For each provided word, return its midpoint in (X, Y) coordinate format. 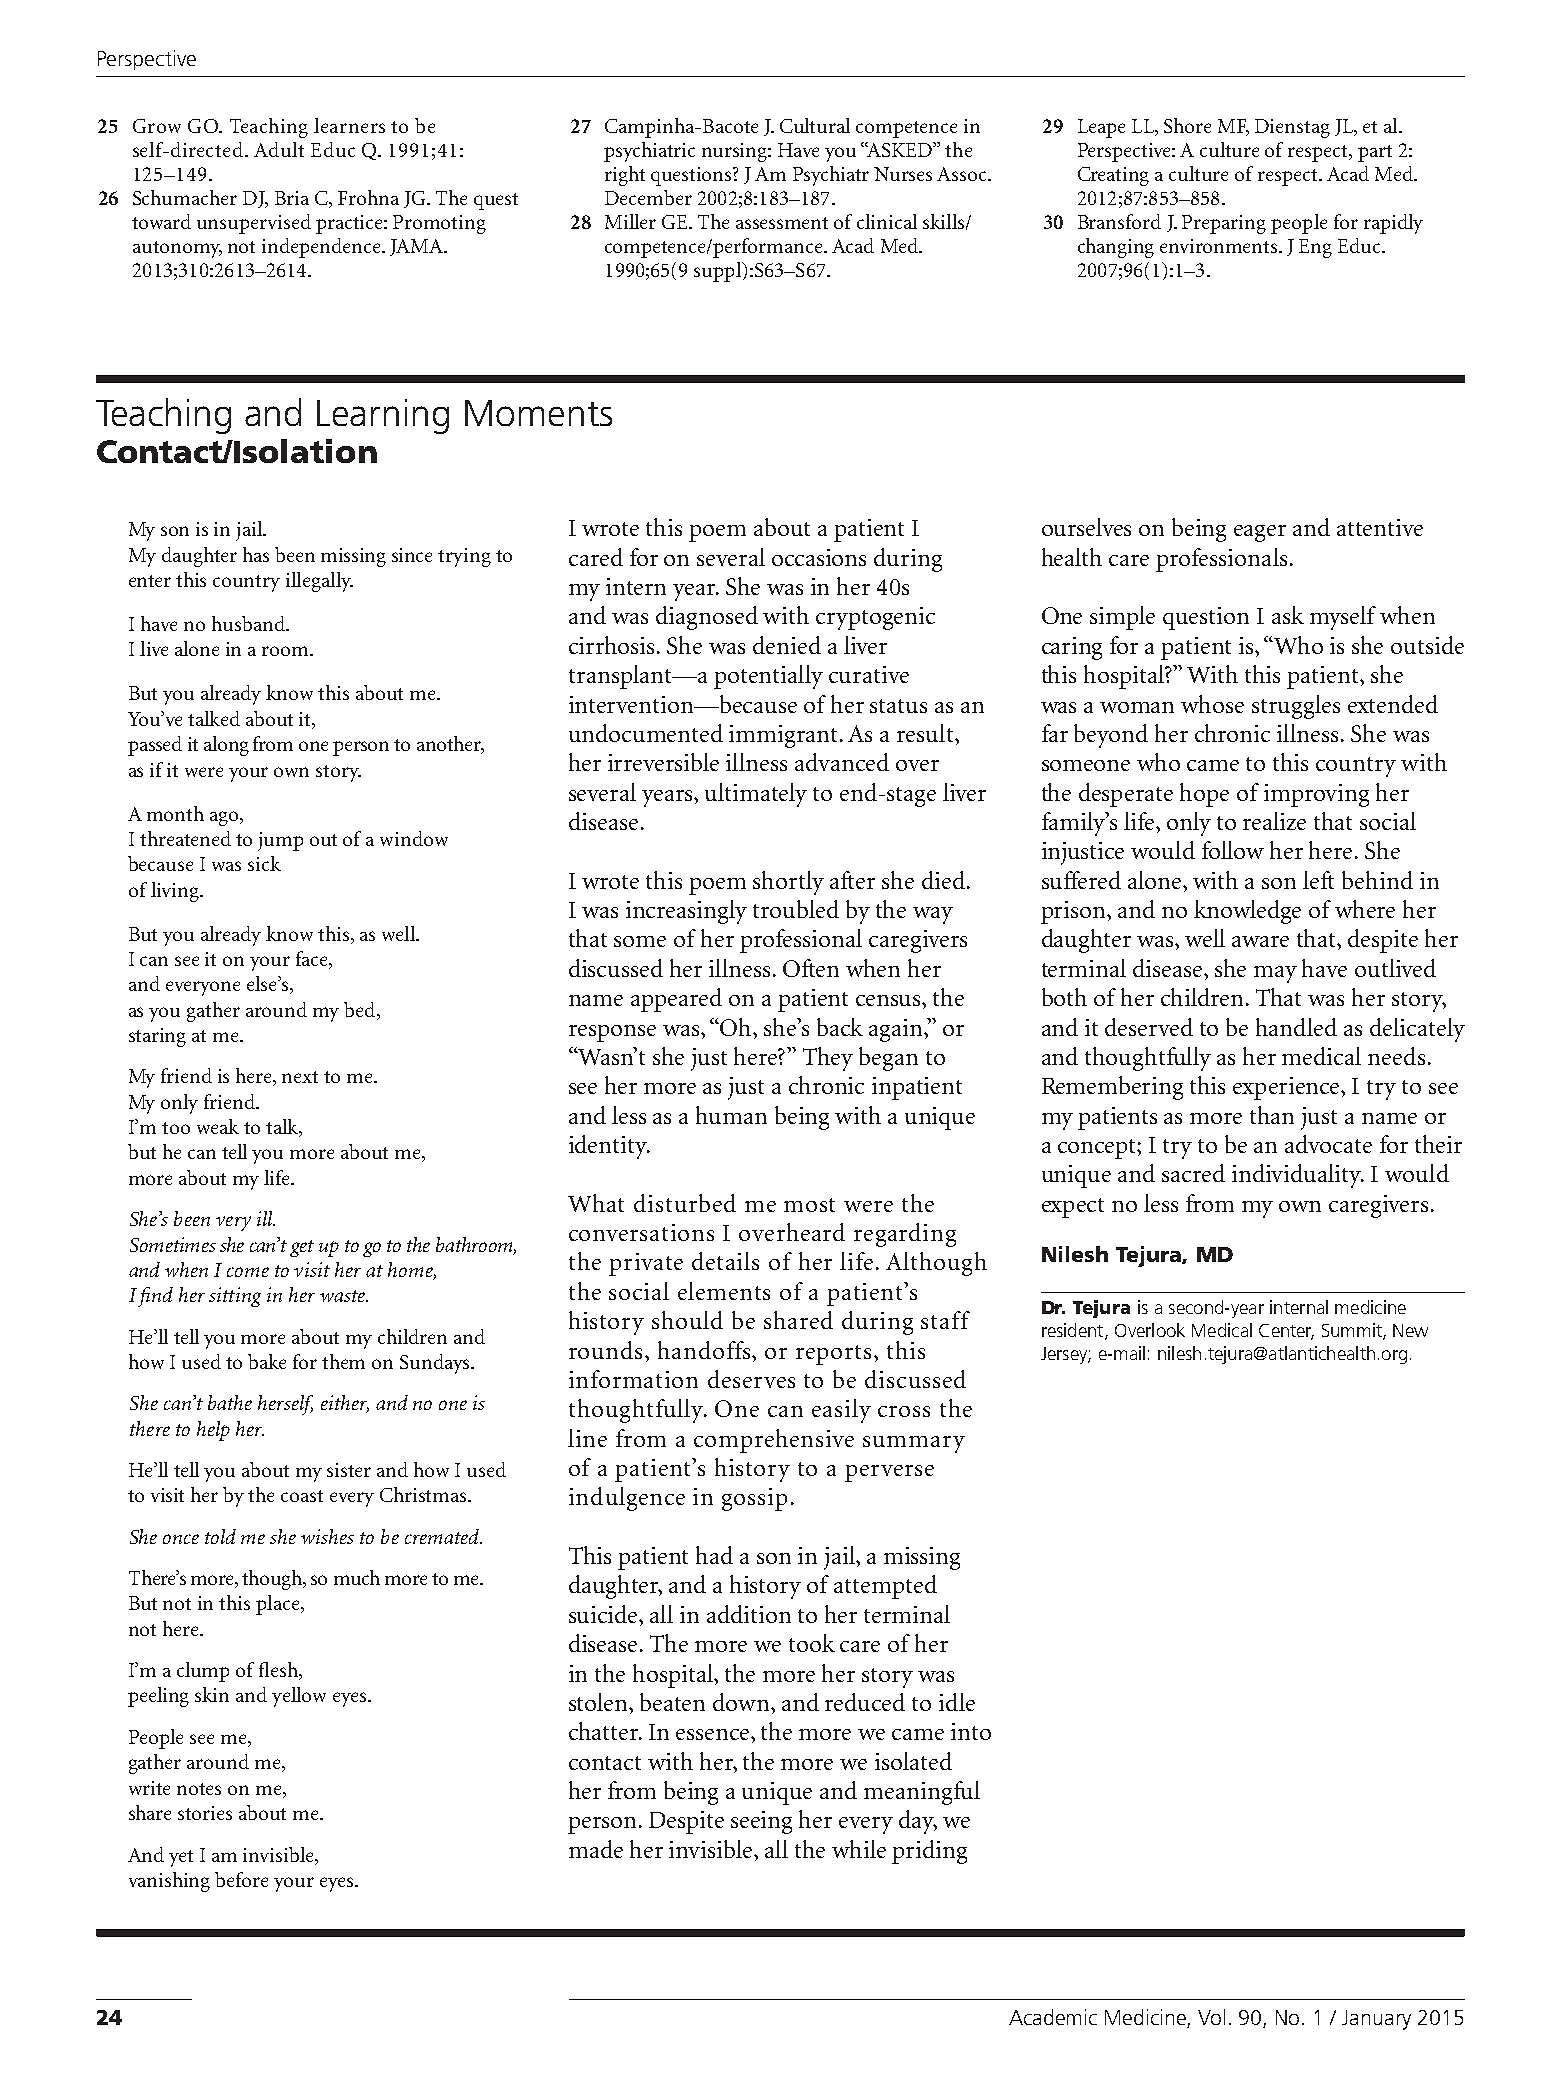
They (828, 1059)
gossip (754, 1499)
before (241, 1879)
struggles (1296, 707)
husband (249, 623)
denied (787, 645)
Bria (292, 198)
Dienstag (1292, 128)
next (300, 1077)
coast (302, 1496)
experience (1288, 1088)
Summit (1353, 1331)
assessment (782, 223)
